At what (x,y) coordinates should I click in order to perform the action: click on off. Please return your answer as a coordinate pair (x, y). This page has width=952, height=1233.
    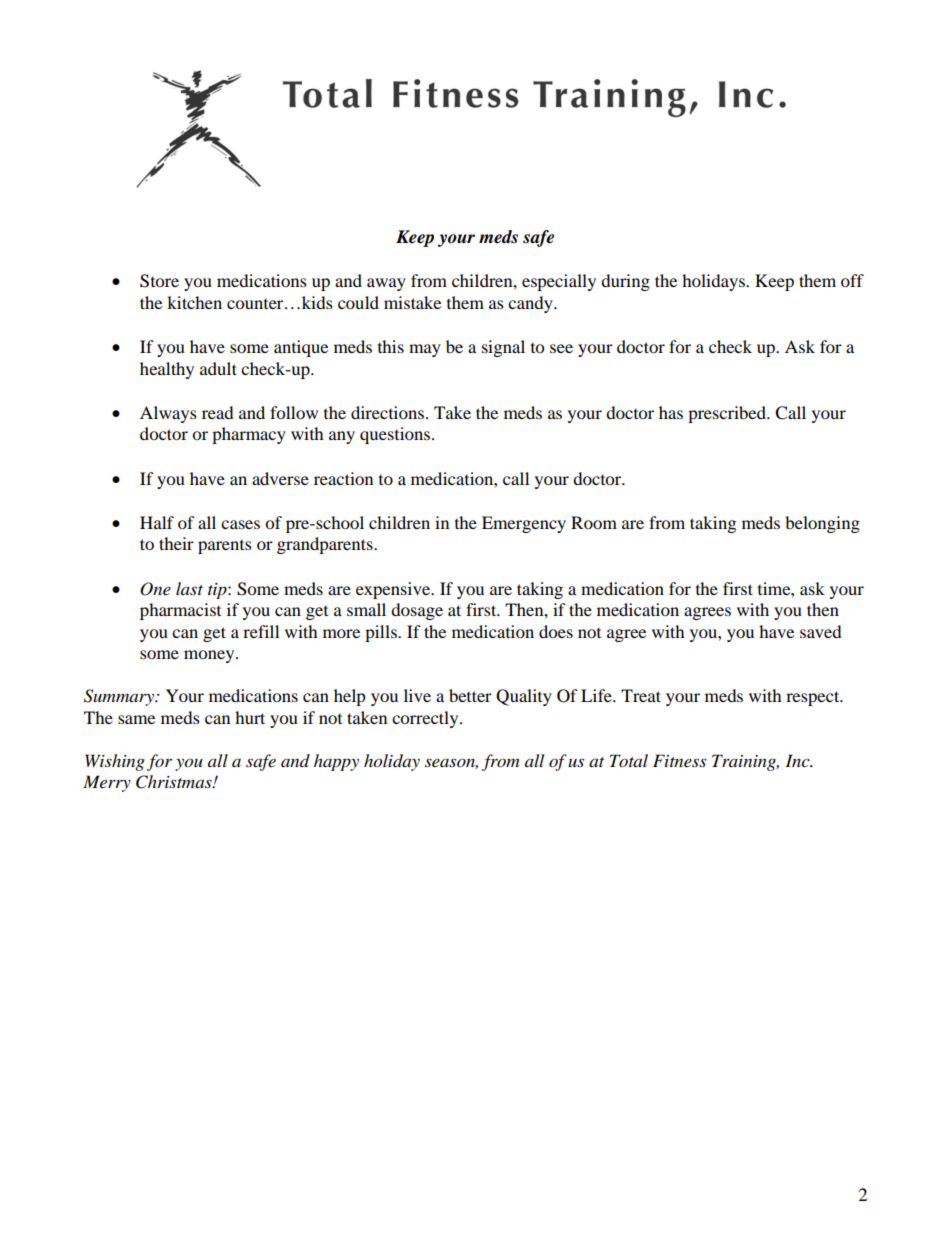
    Looking at the image, I should click on (852, 280).
